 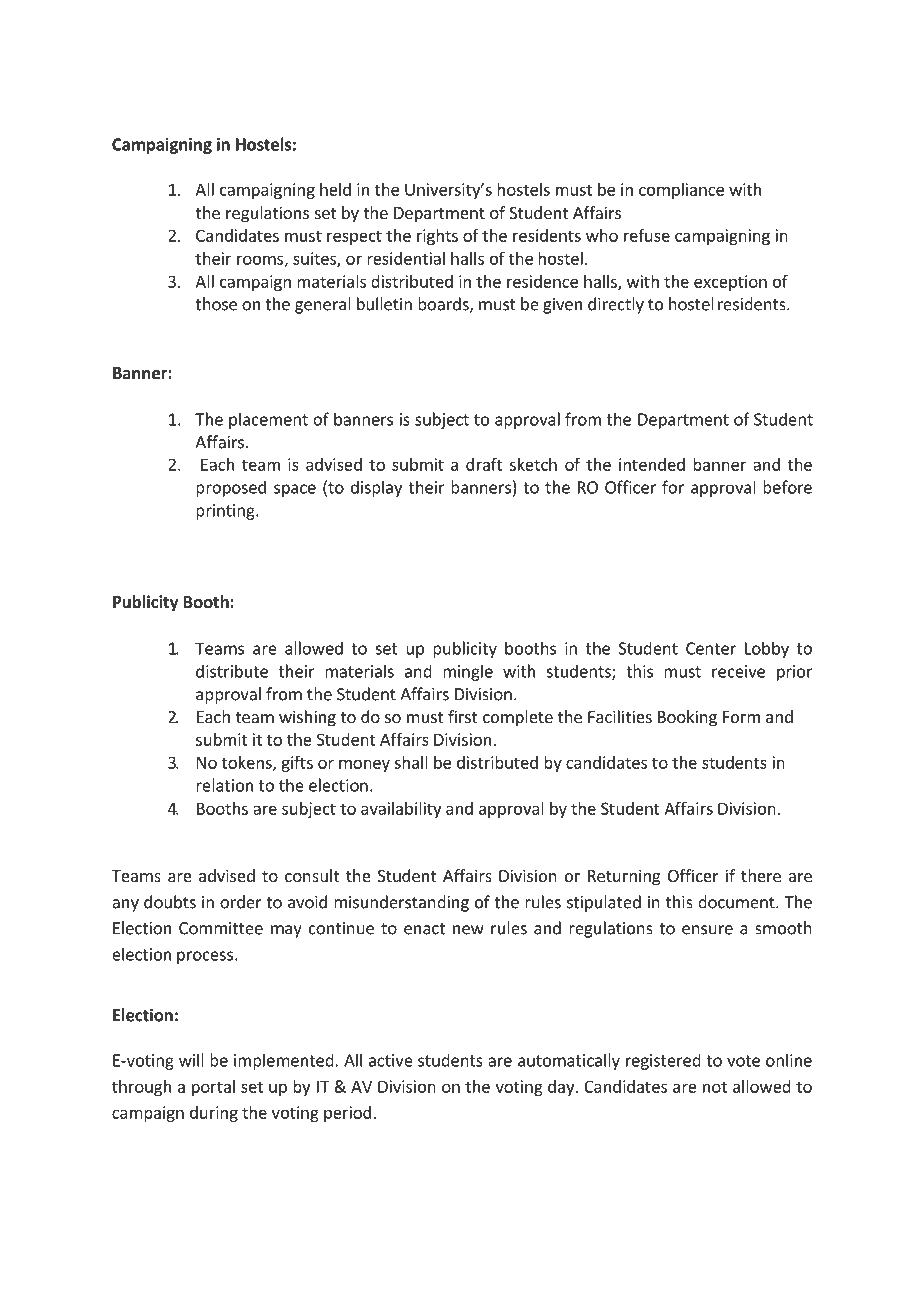 What do you see at coordinates (681, 191) in the image?
I see `compliance` at bounding box center [681, 191].
